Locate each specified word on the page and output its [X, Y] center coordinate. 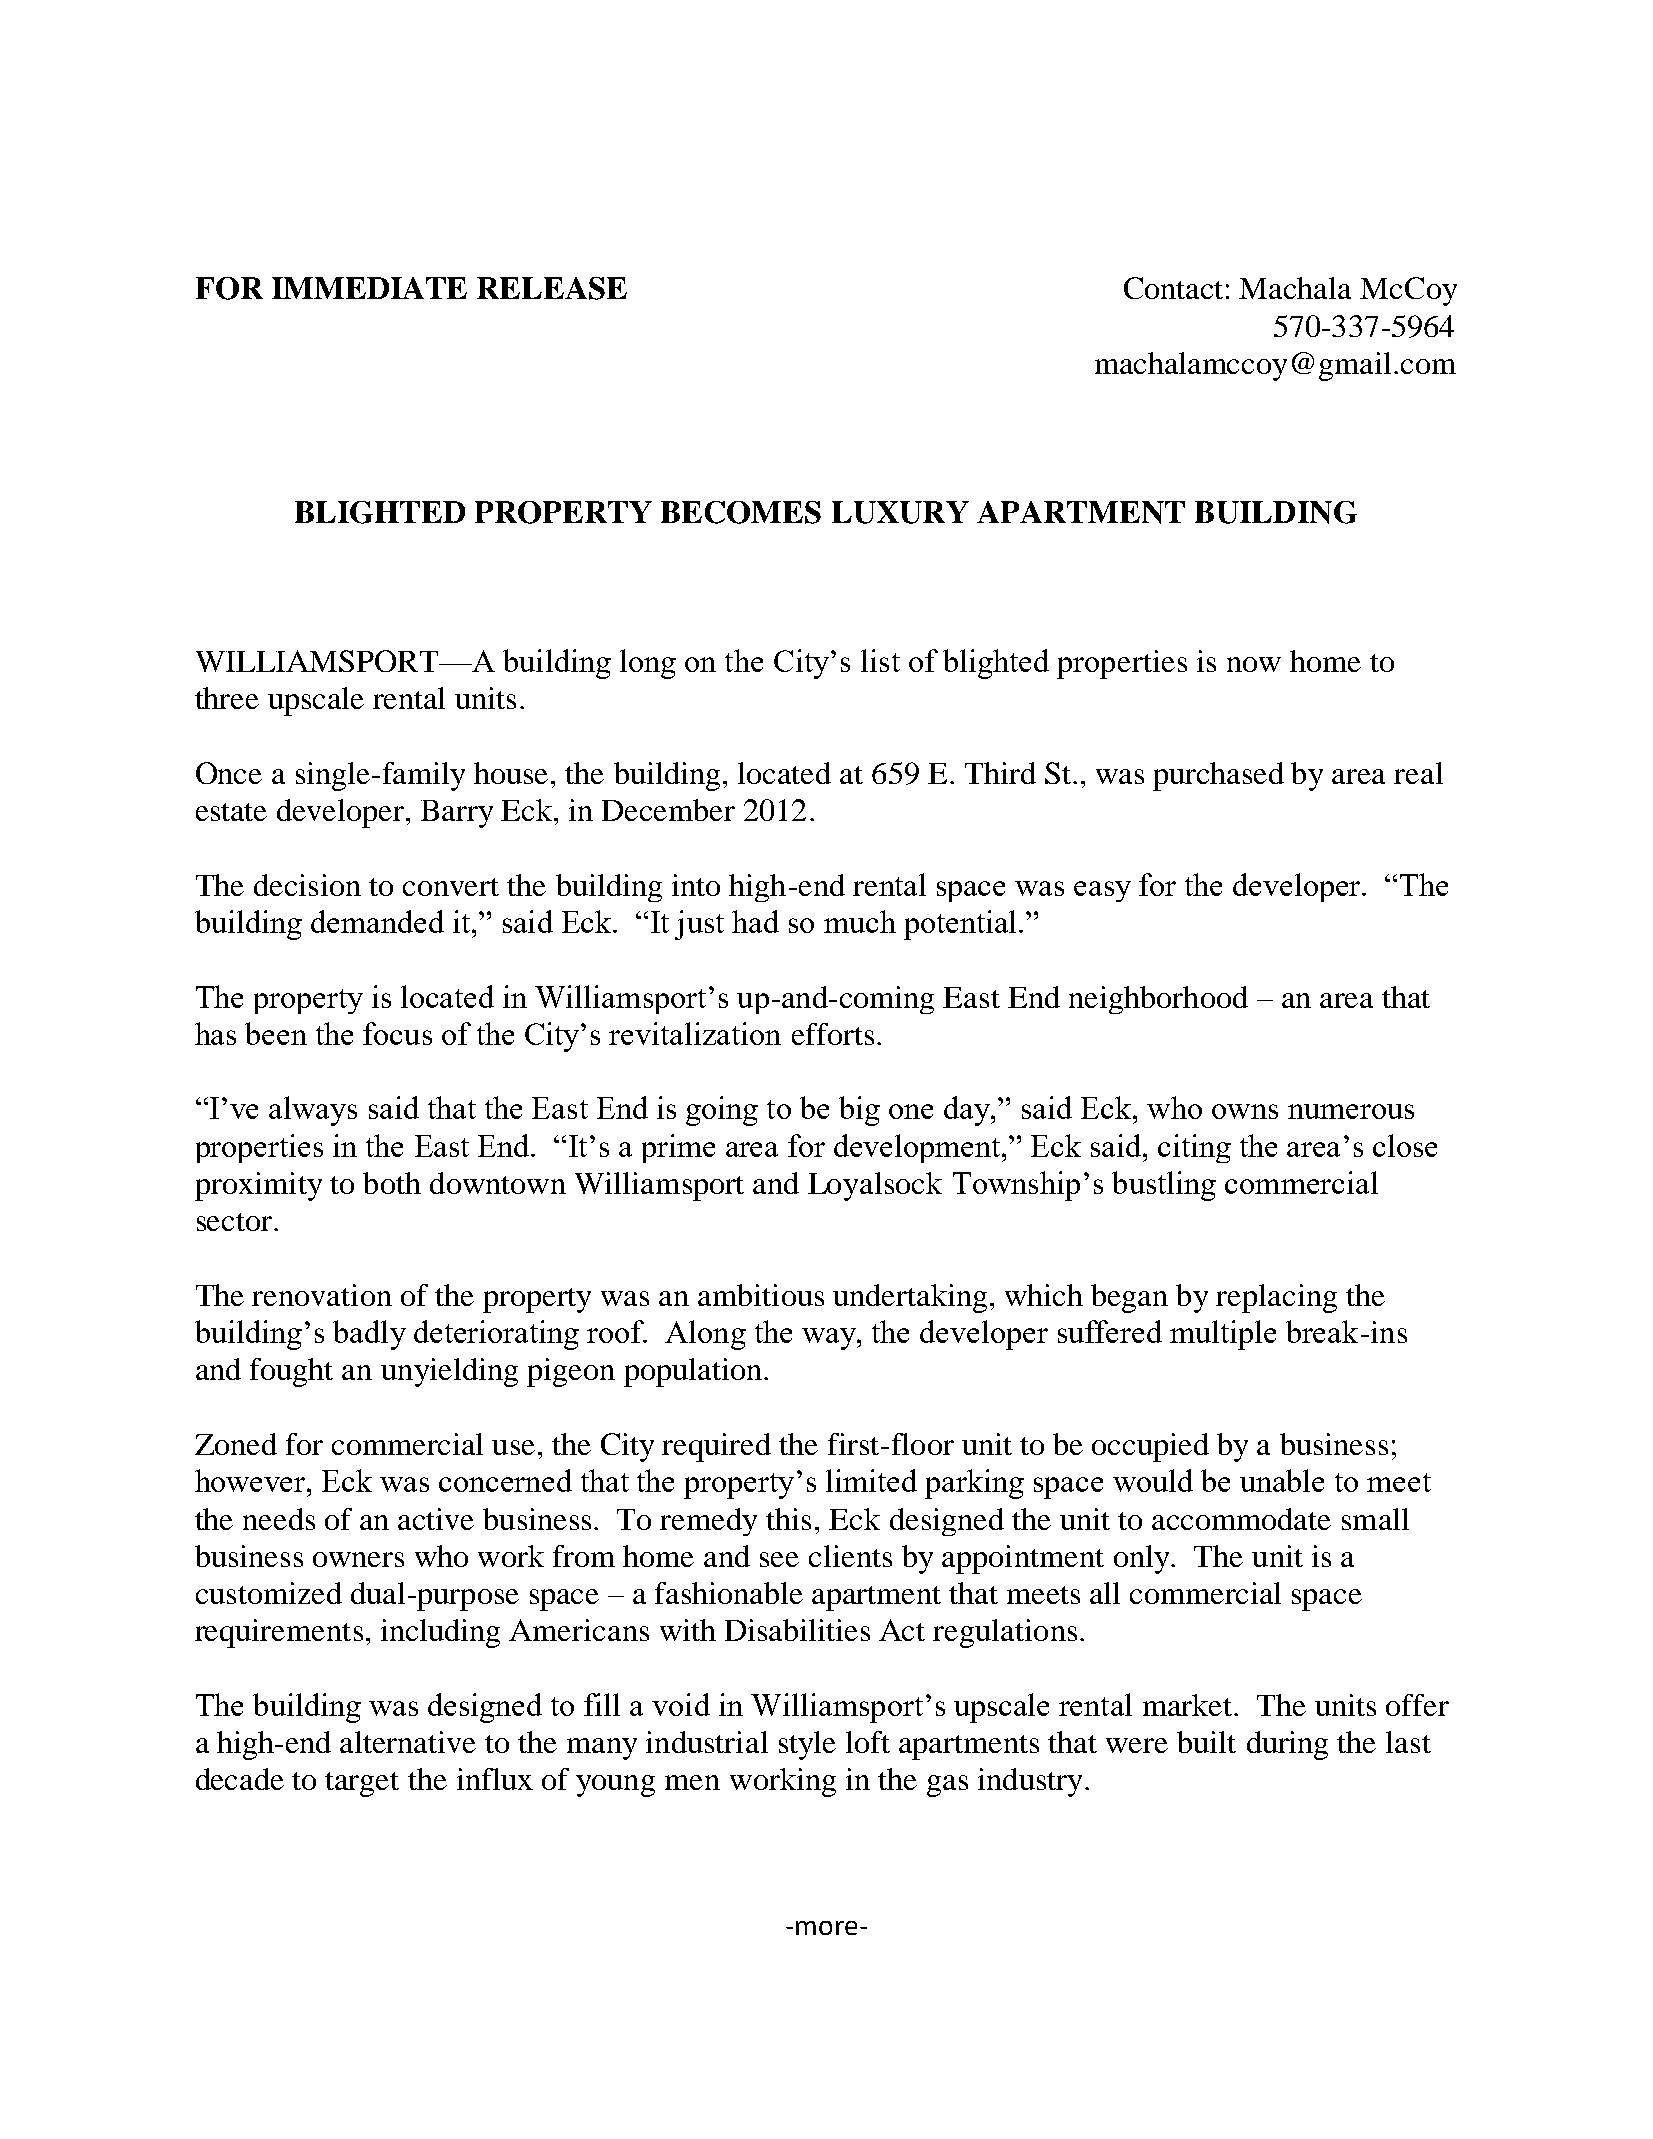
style [807, 1745]
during [1287, 1745]
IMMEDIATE [369, 288]
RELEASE [552, 288]
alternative [408, 1742]
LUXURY [900, 512]
